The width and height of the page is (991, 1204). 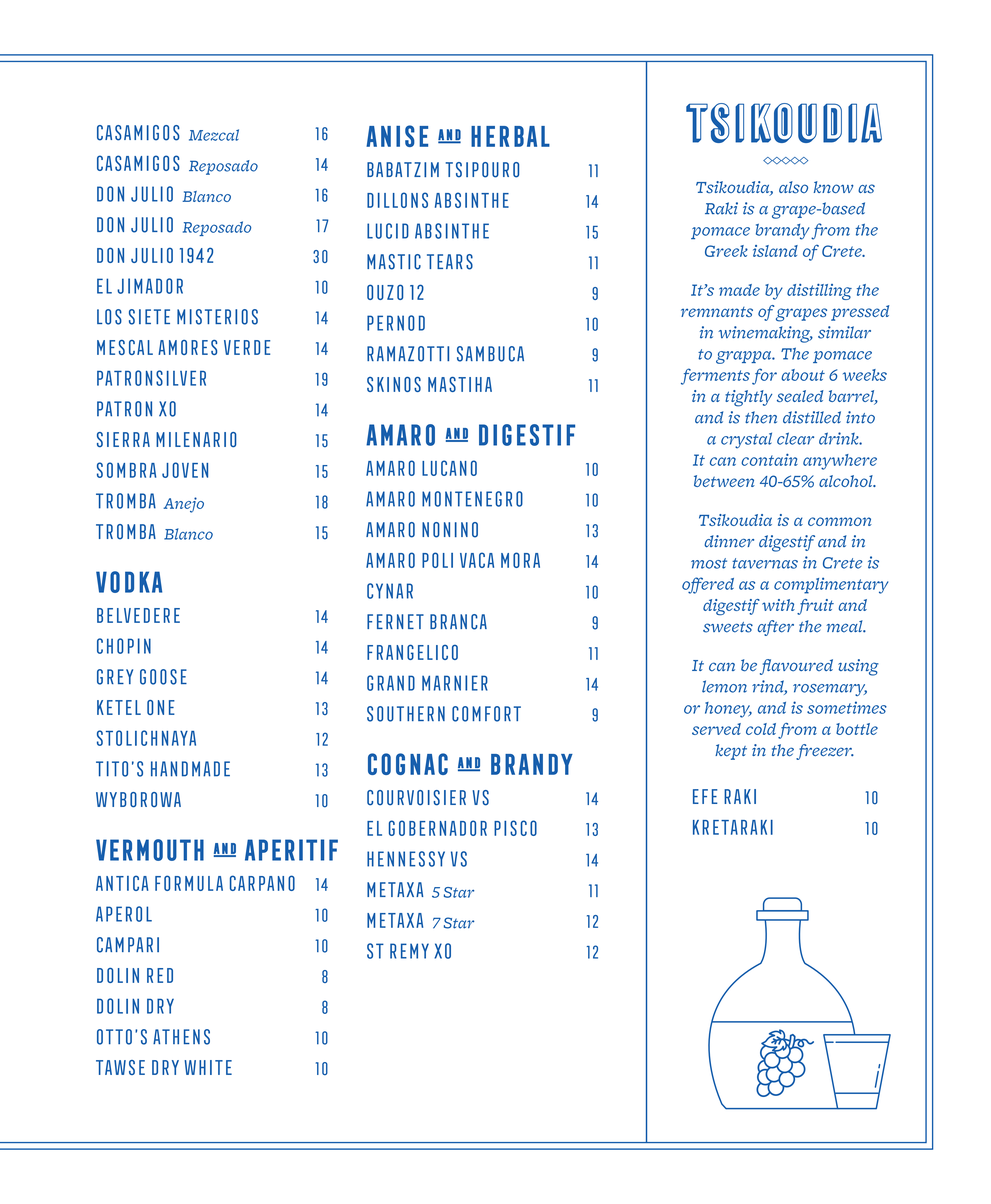 I want to click on Comfort, so click(x=486, y=714).
